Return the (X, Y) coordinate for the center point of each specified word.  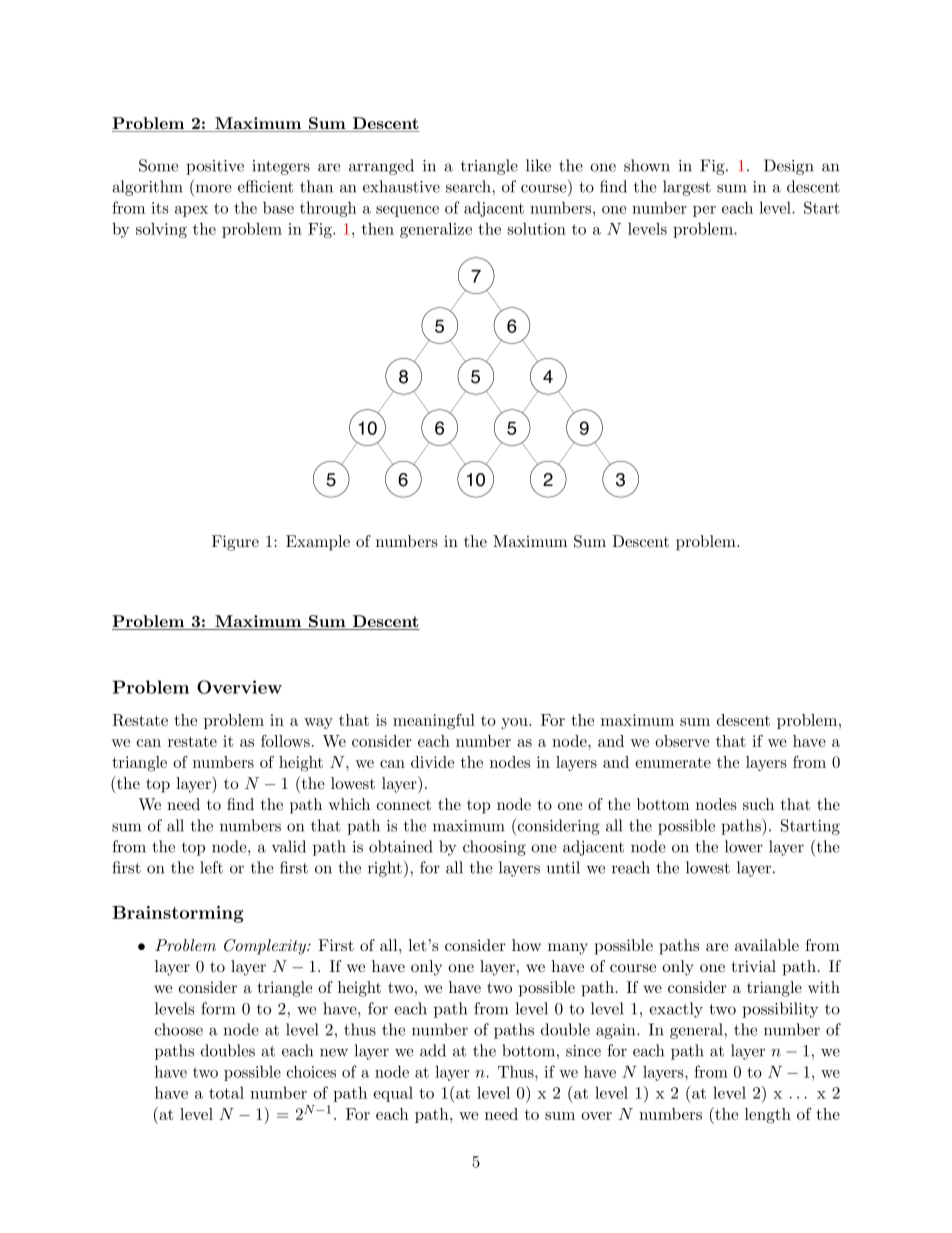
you (515, 723)
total (226, 1092)
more (214, 188)
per (704, 211)
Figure (235, 543)
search (469, 186)
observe (682, 741)
